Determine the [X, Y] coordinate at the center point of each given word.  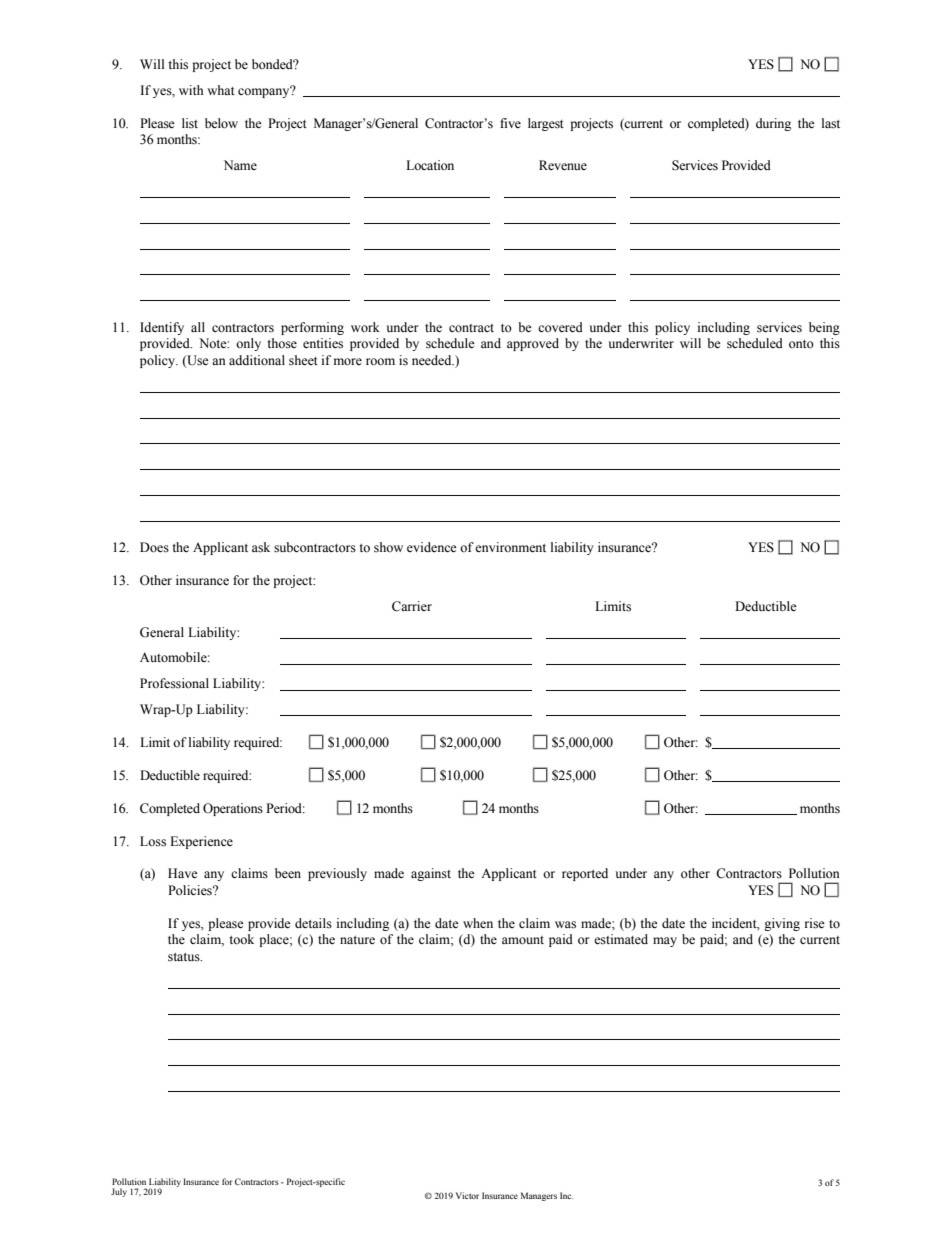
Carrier [412, 606]
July [119, 1192]
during [773, 124]
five [510, 123]
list [190, 123]
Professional [174, 683]
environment [510, 547]
